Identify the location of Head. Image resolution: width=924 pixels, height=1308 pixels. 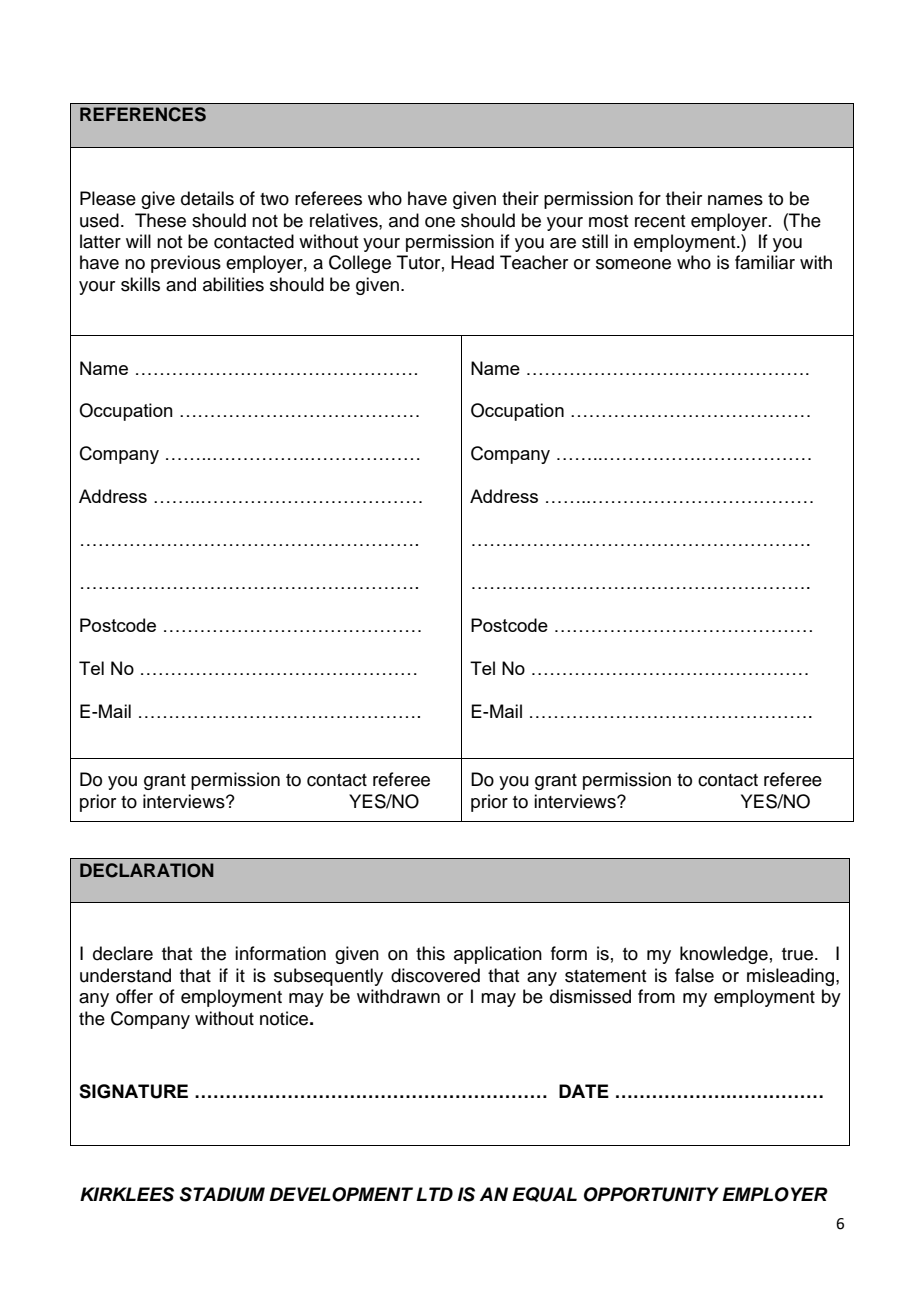
(472, 262).
